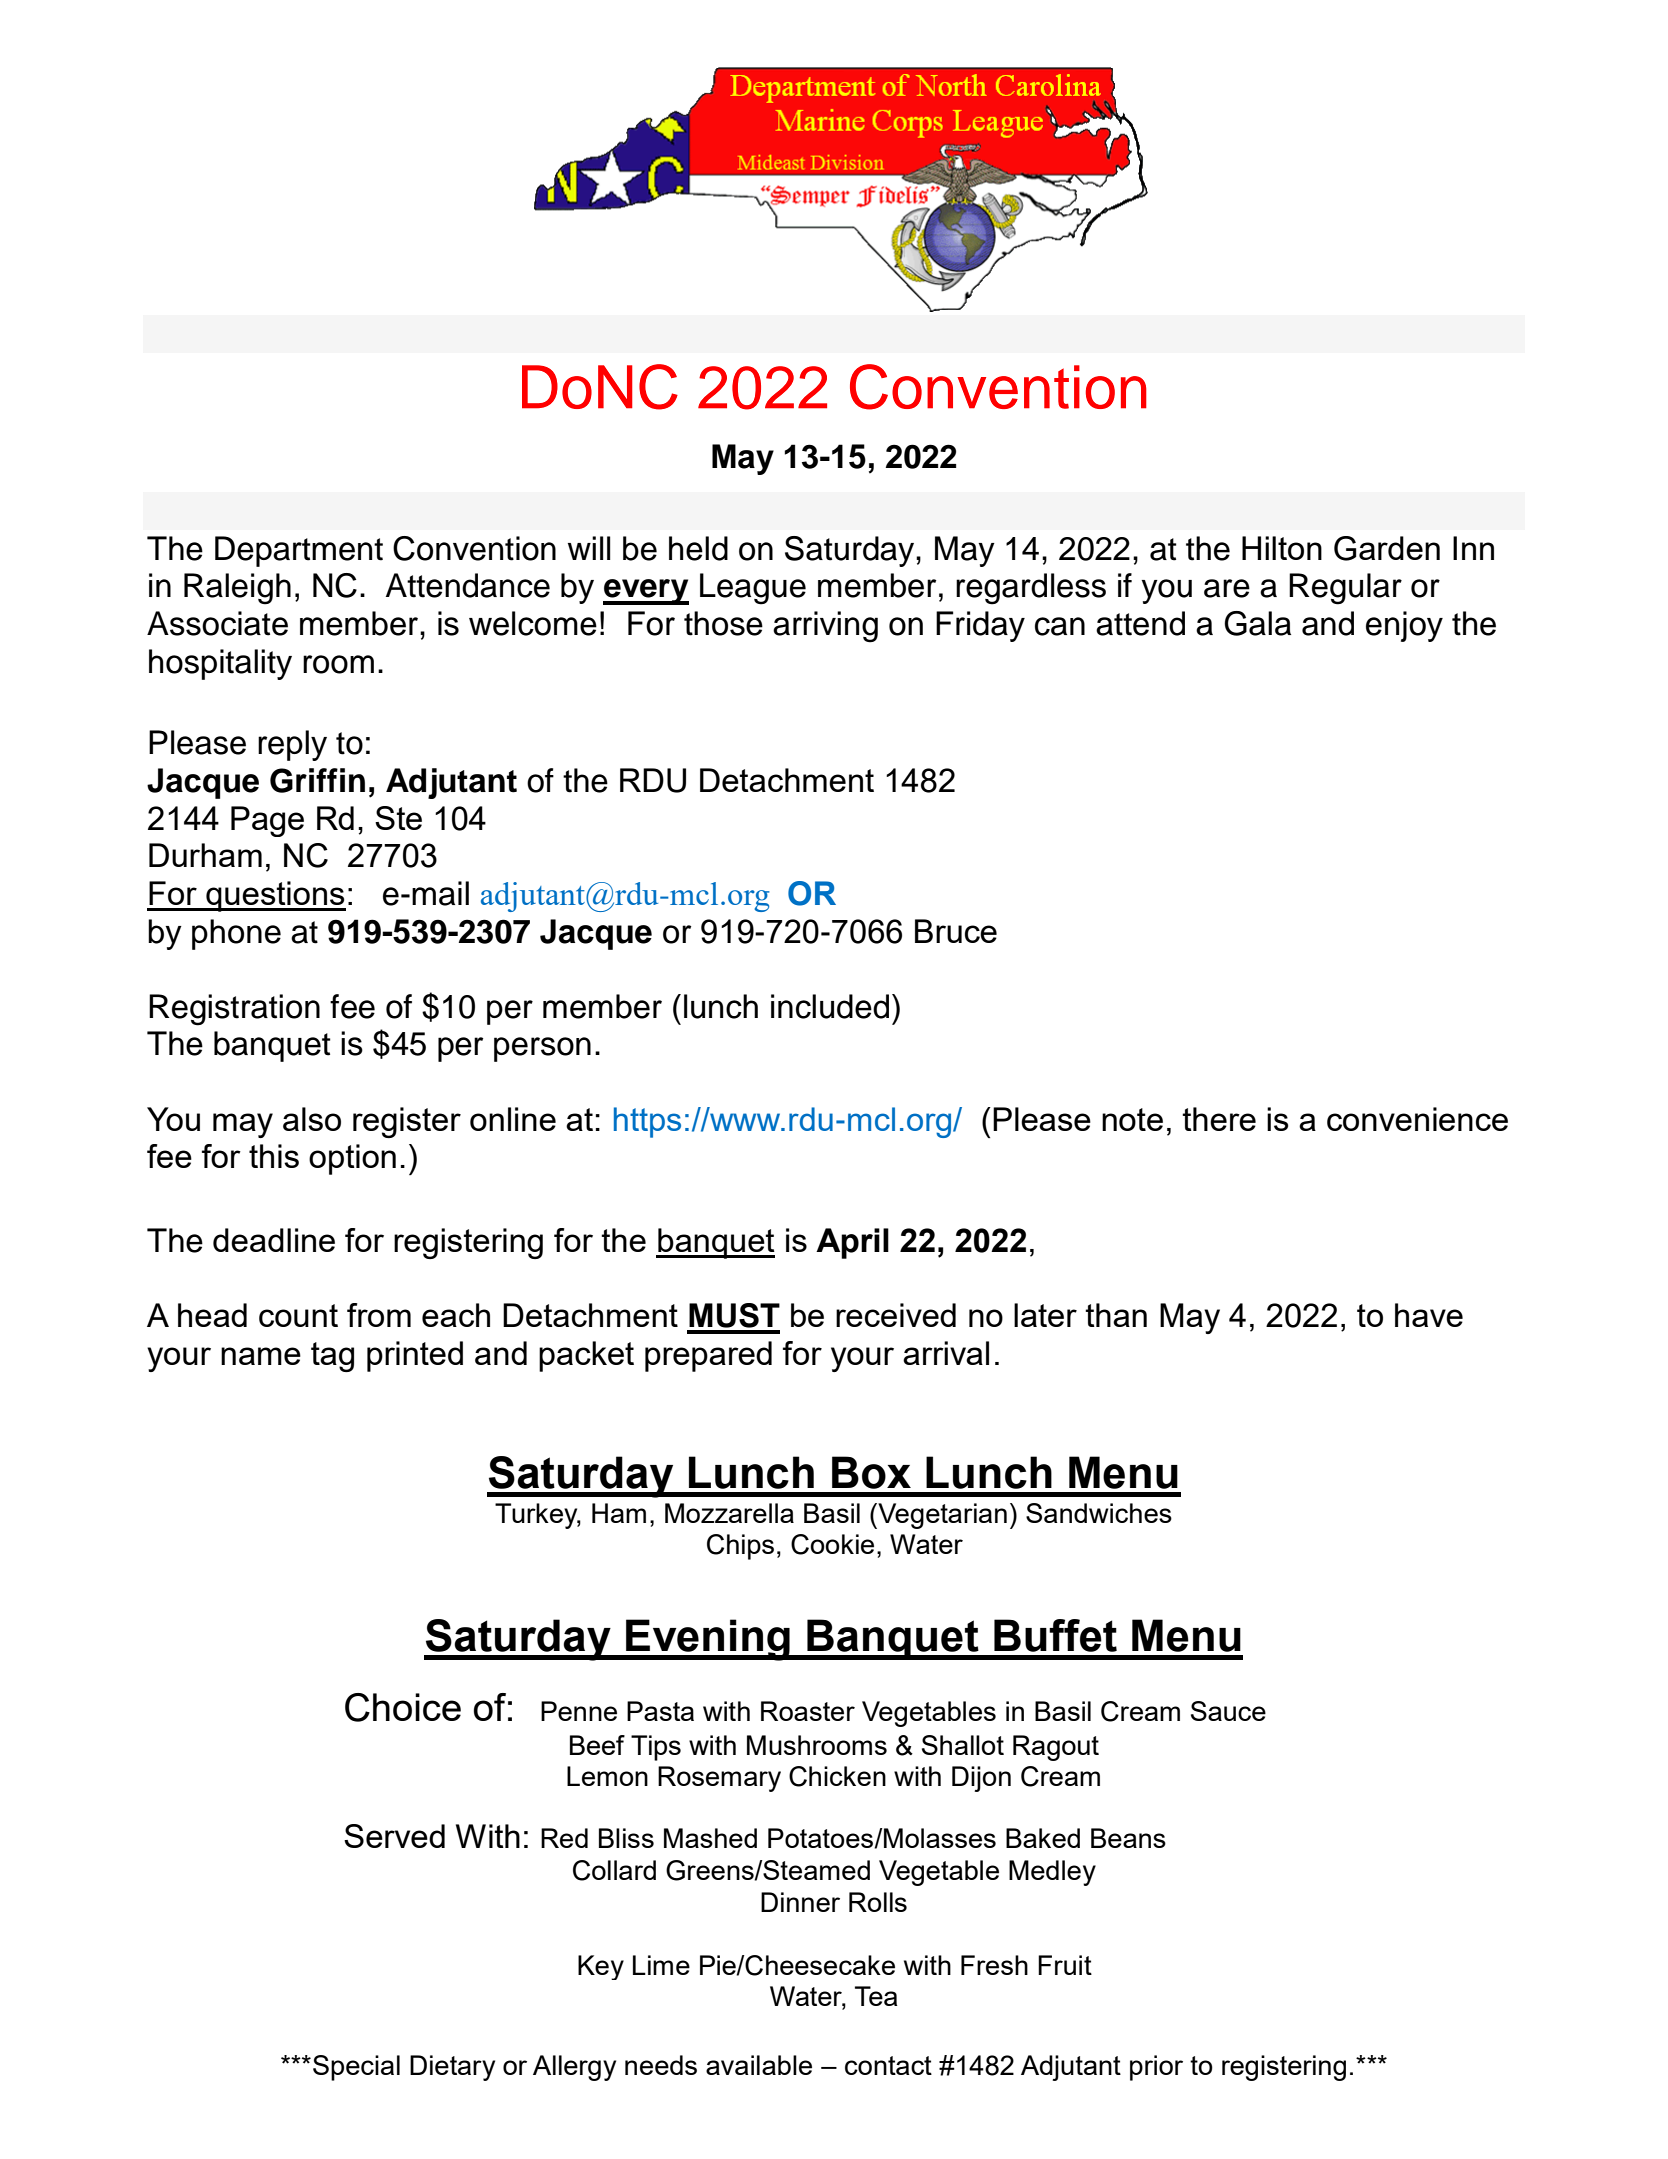 The width and height of the page is (1668, 2159). I want to click on arriving, so click(825, 627).
